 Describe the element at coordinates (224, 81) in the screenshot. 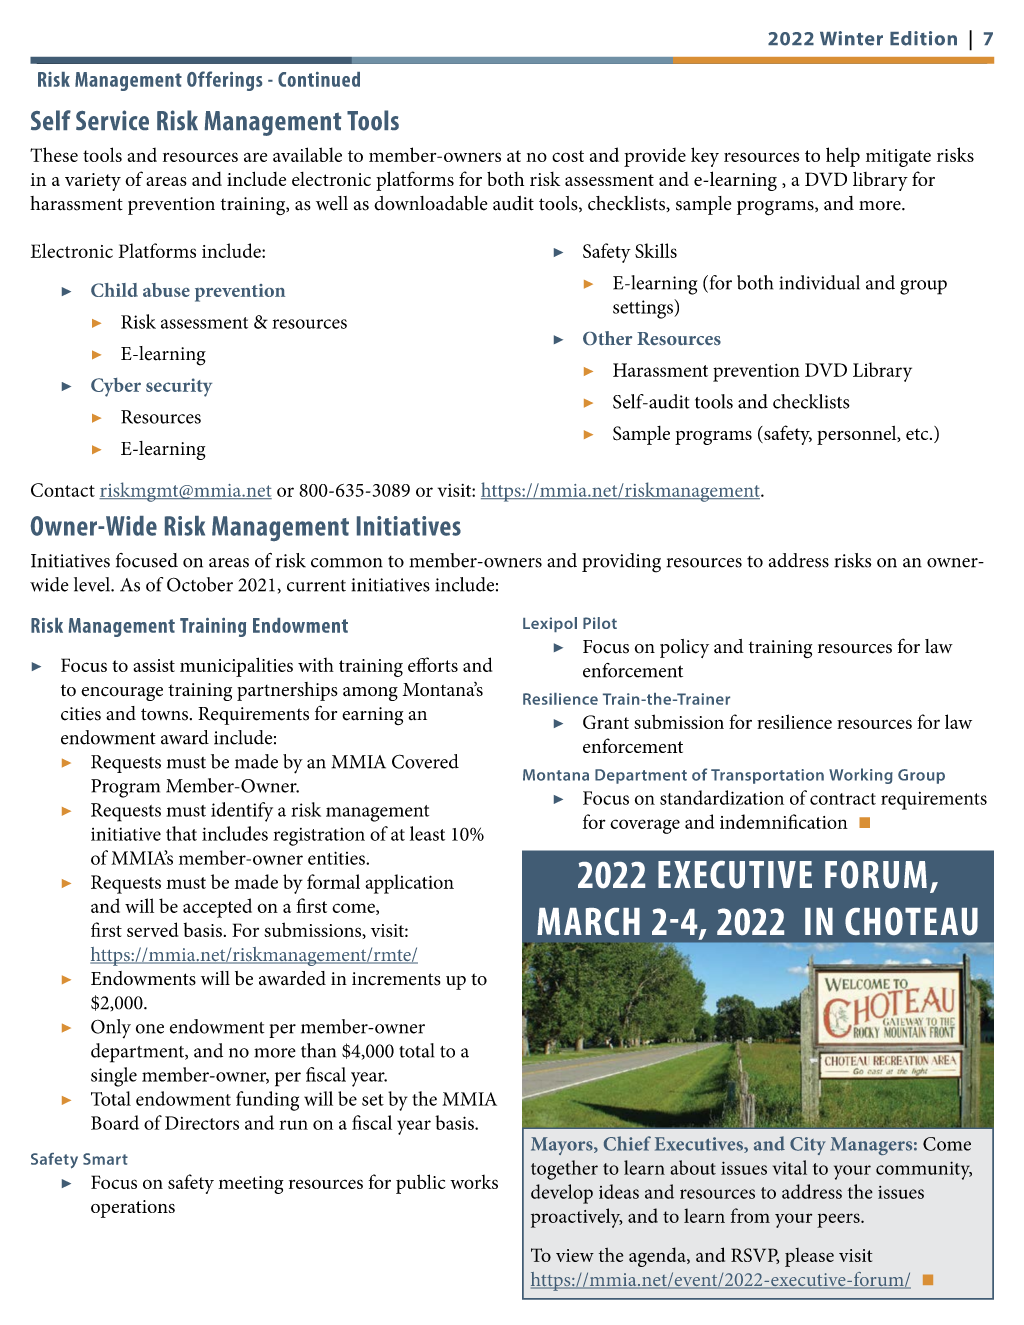

I see `Offerings` at that location.
